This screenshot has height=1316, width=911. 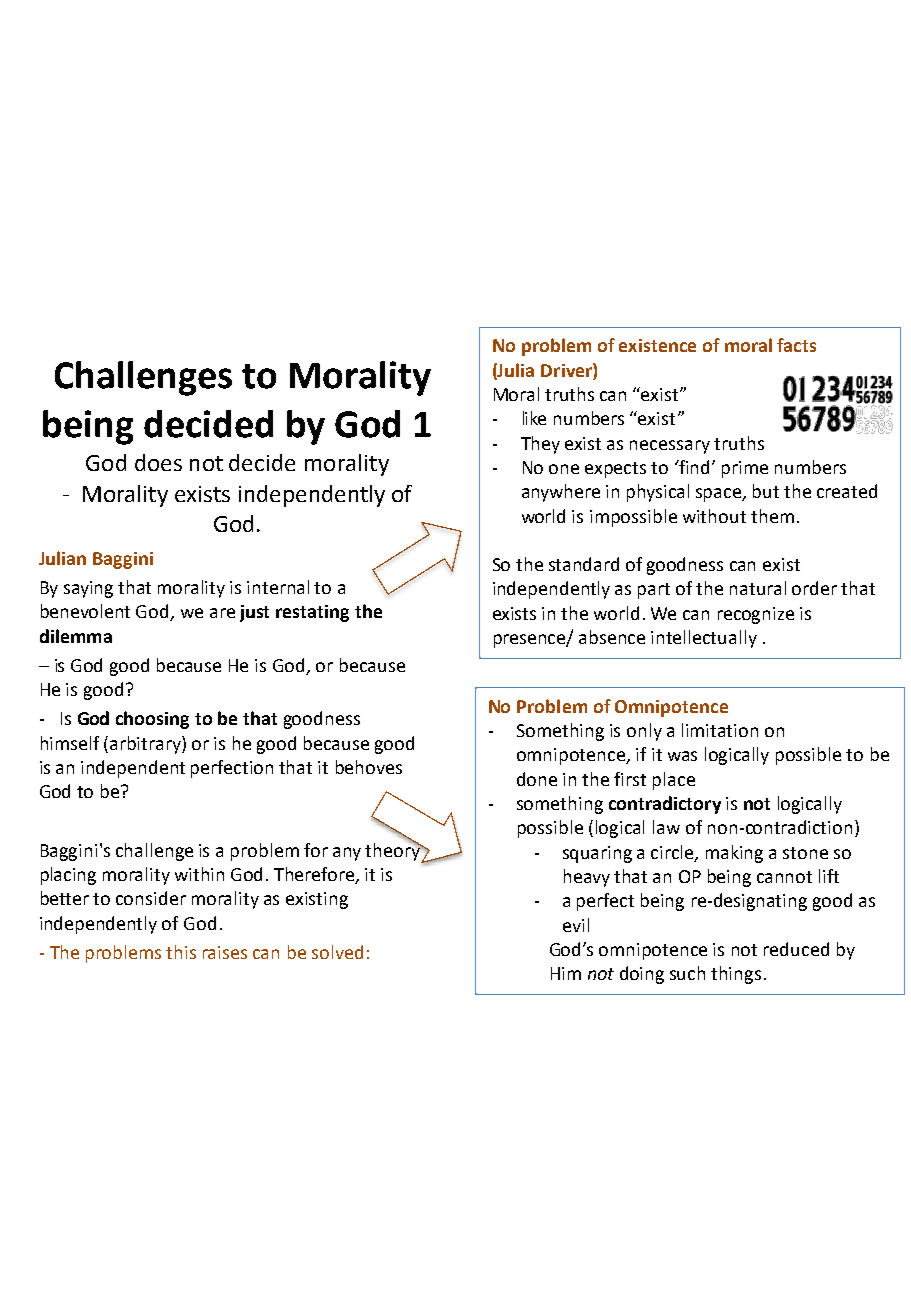 I want to click on behoves, so click(x=369, y=767).
